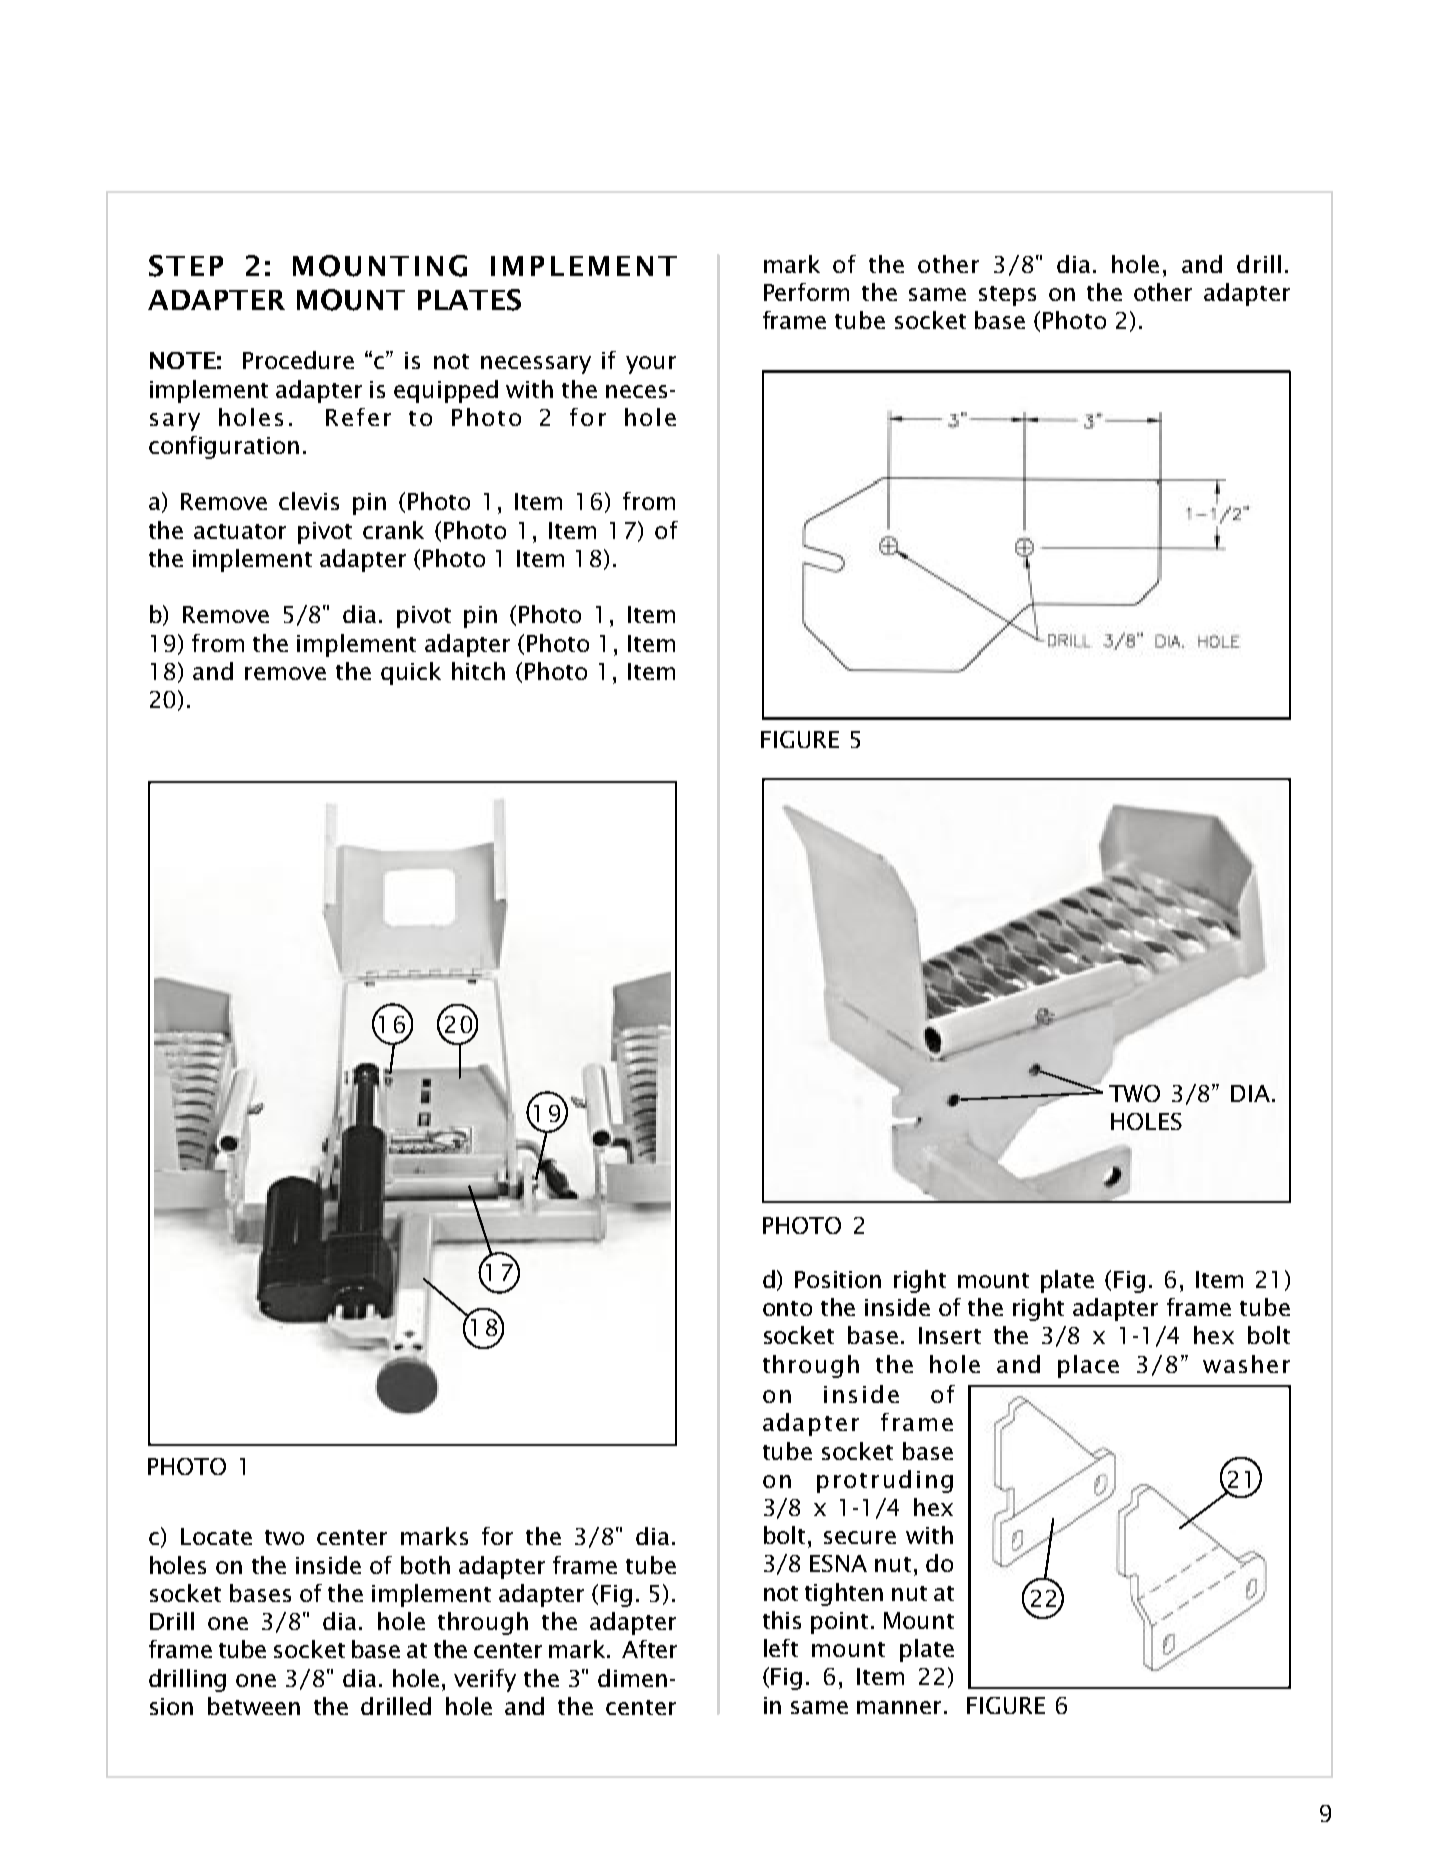  What do you see at coordinates (216, 1536) in the screenshot?
I see `Locate` at bounding box center [216, 1536].
